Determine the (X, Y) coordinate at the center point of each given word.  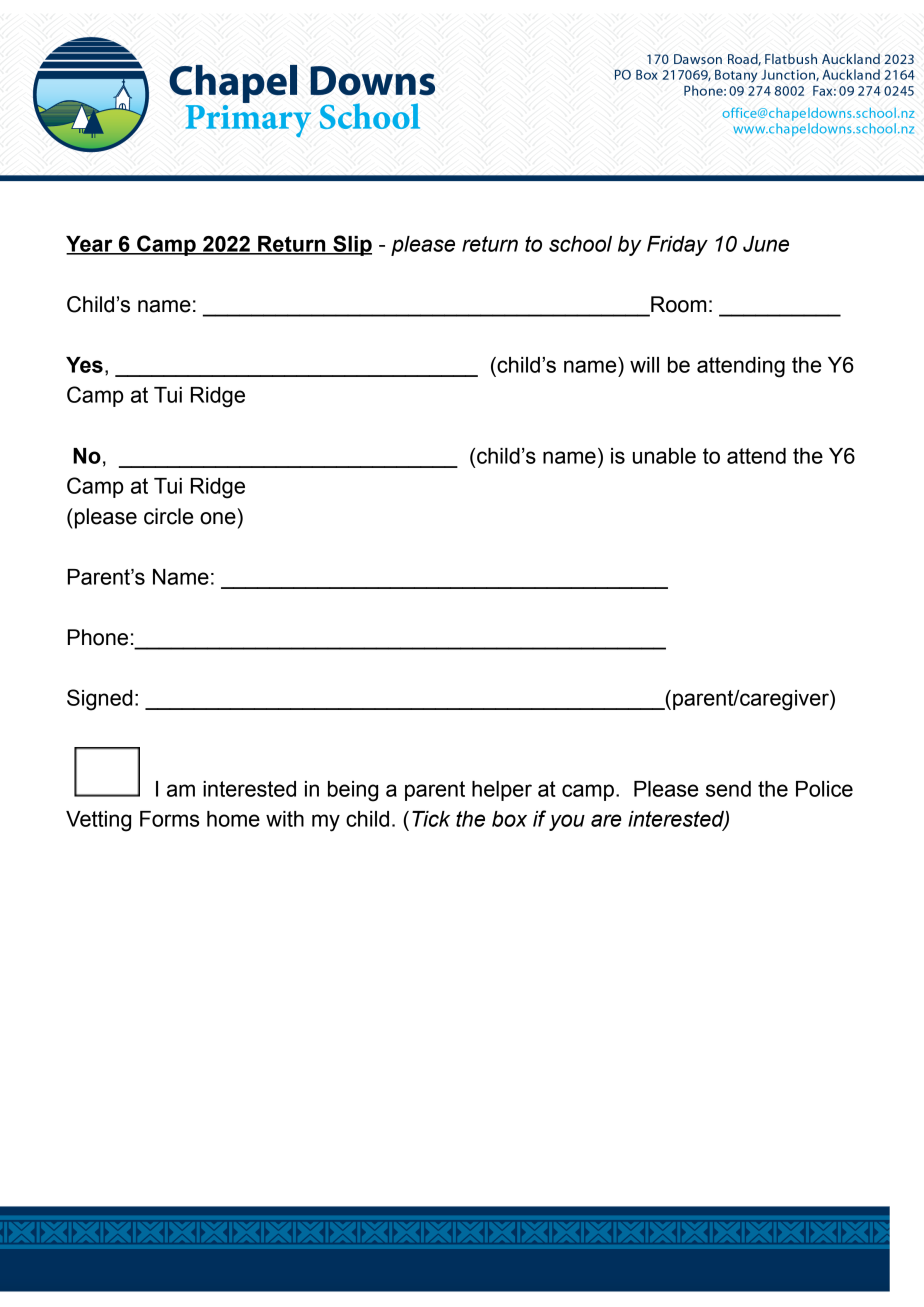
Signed (99, 700)
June (766, 244)
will (644, 365)
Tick (431, 819)
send (728, 789)
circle (168, 516)
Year (90, 245)
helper (502, 791)
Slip (351, 245)
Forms (169, 819)
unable (664, 456)
